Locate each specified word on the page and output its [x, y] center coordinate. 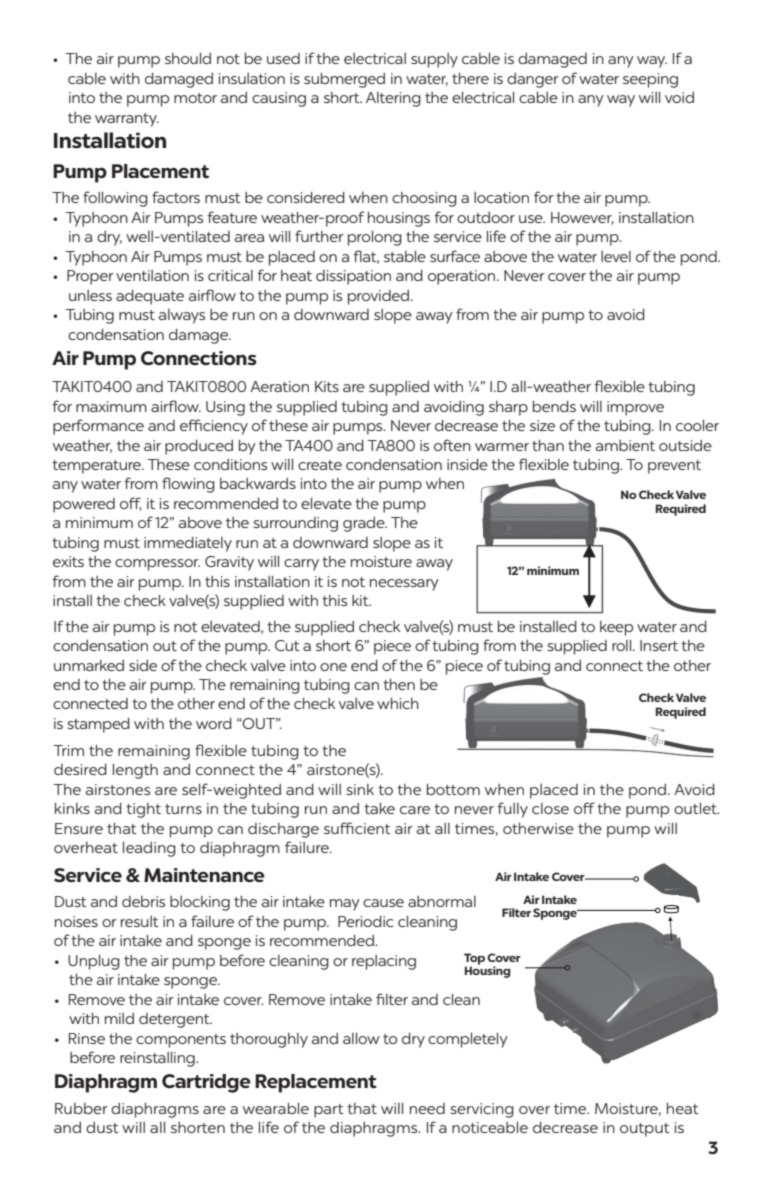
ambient [625, 445]
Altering [393, 99]
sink [360, 789]
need [427, 1108]
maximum [111, 406]
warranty [127, 120]
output [645, 1130]
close [550, 808]
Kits [327, 386]
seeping [650, 80]
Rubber [81, 1108]
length [135, 771]
